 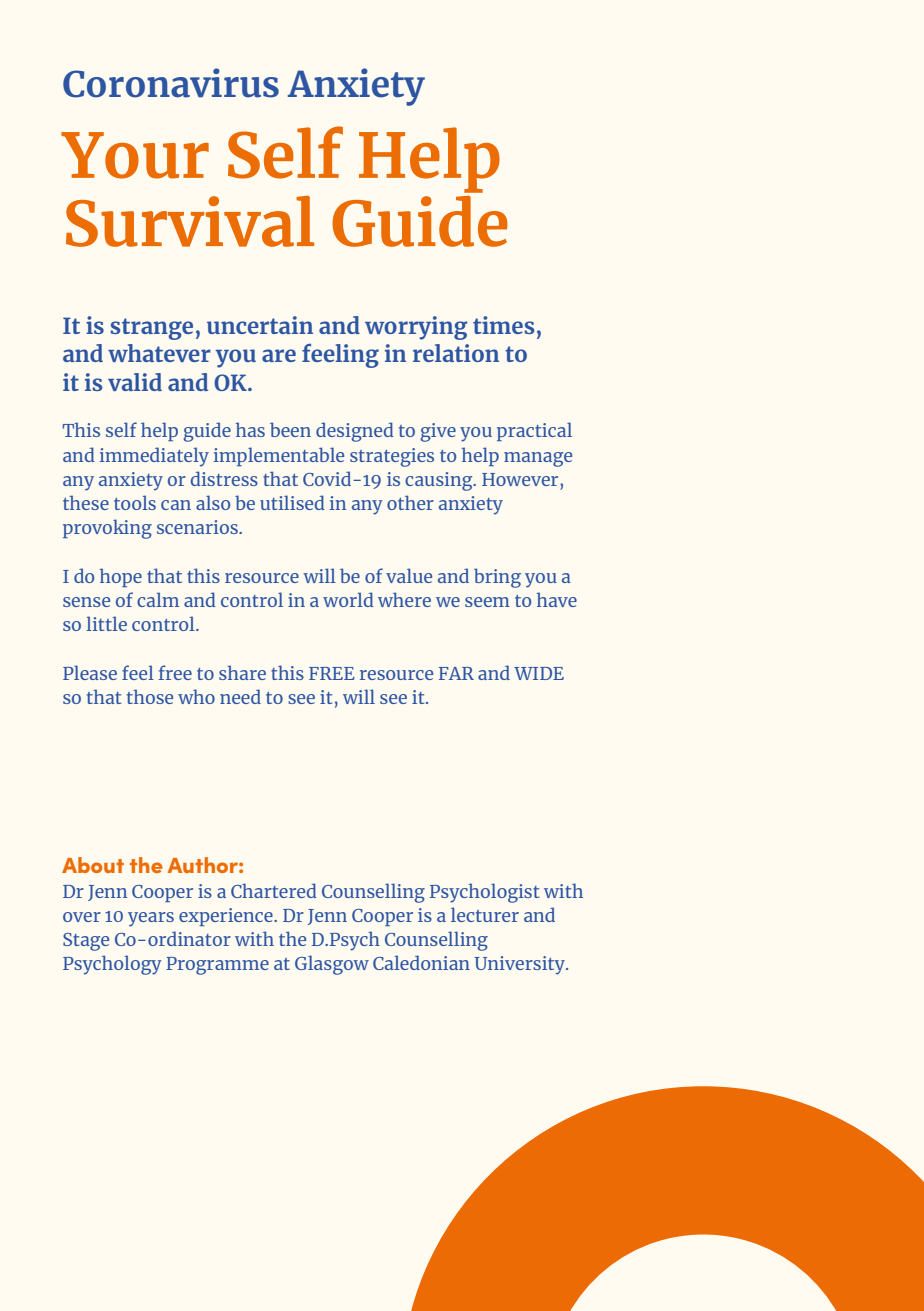 I want to click on However, so click(x=521, y=479).
